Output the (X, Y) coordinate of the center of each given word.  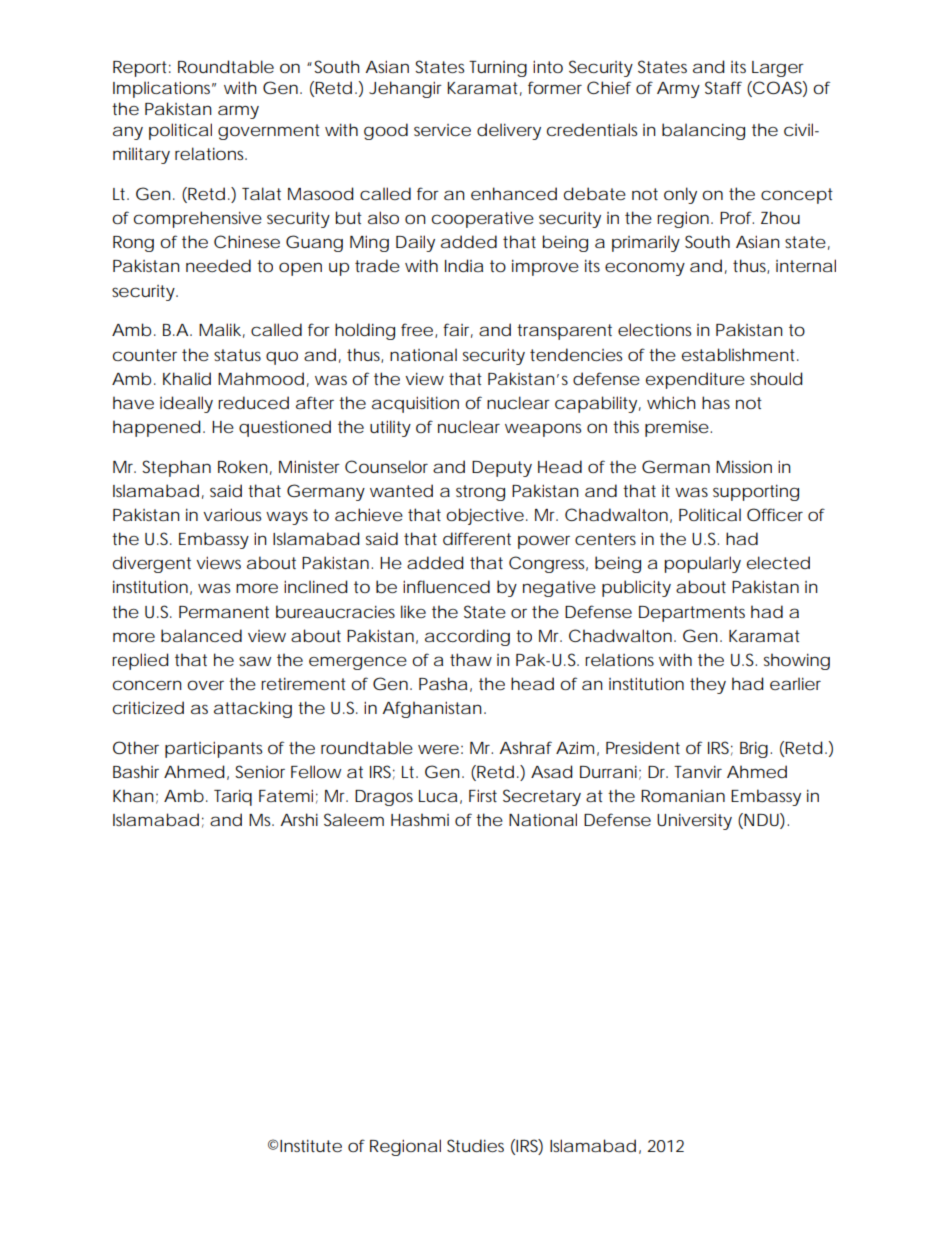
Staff (723, 87)
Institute (311, 1145)
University (694, 821)
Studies (475, 1145)
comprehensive (198, 219)
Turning (498, 69)
